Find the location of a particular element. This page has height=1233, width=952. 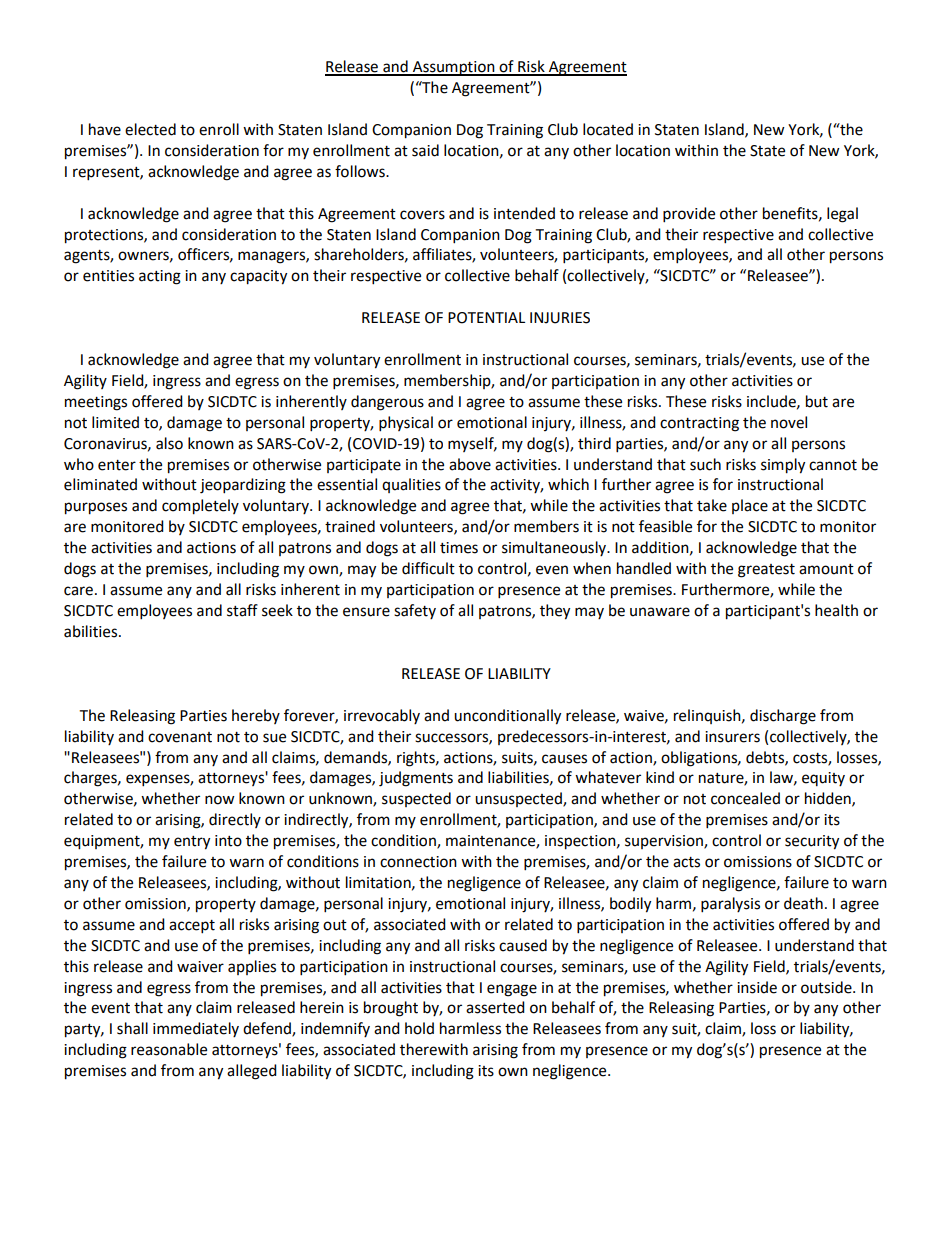

reasonable is located at coordinates (169, 1049).
